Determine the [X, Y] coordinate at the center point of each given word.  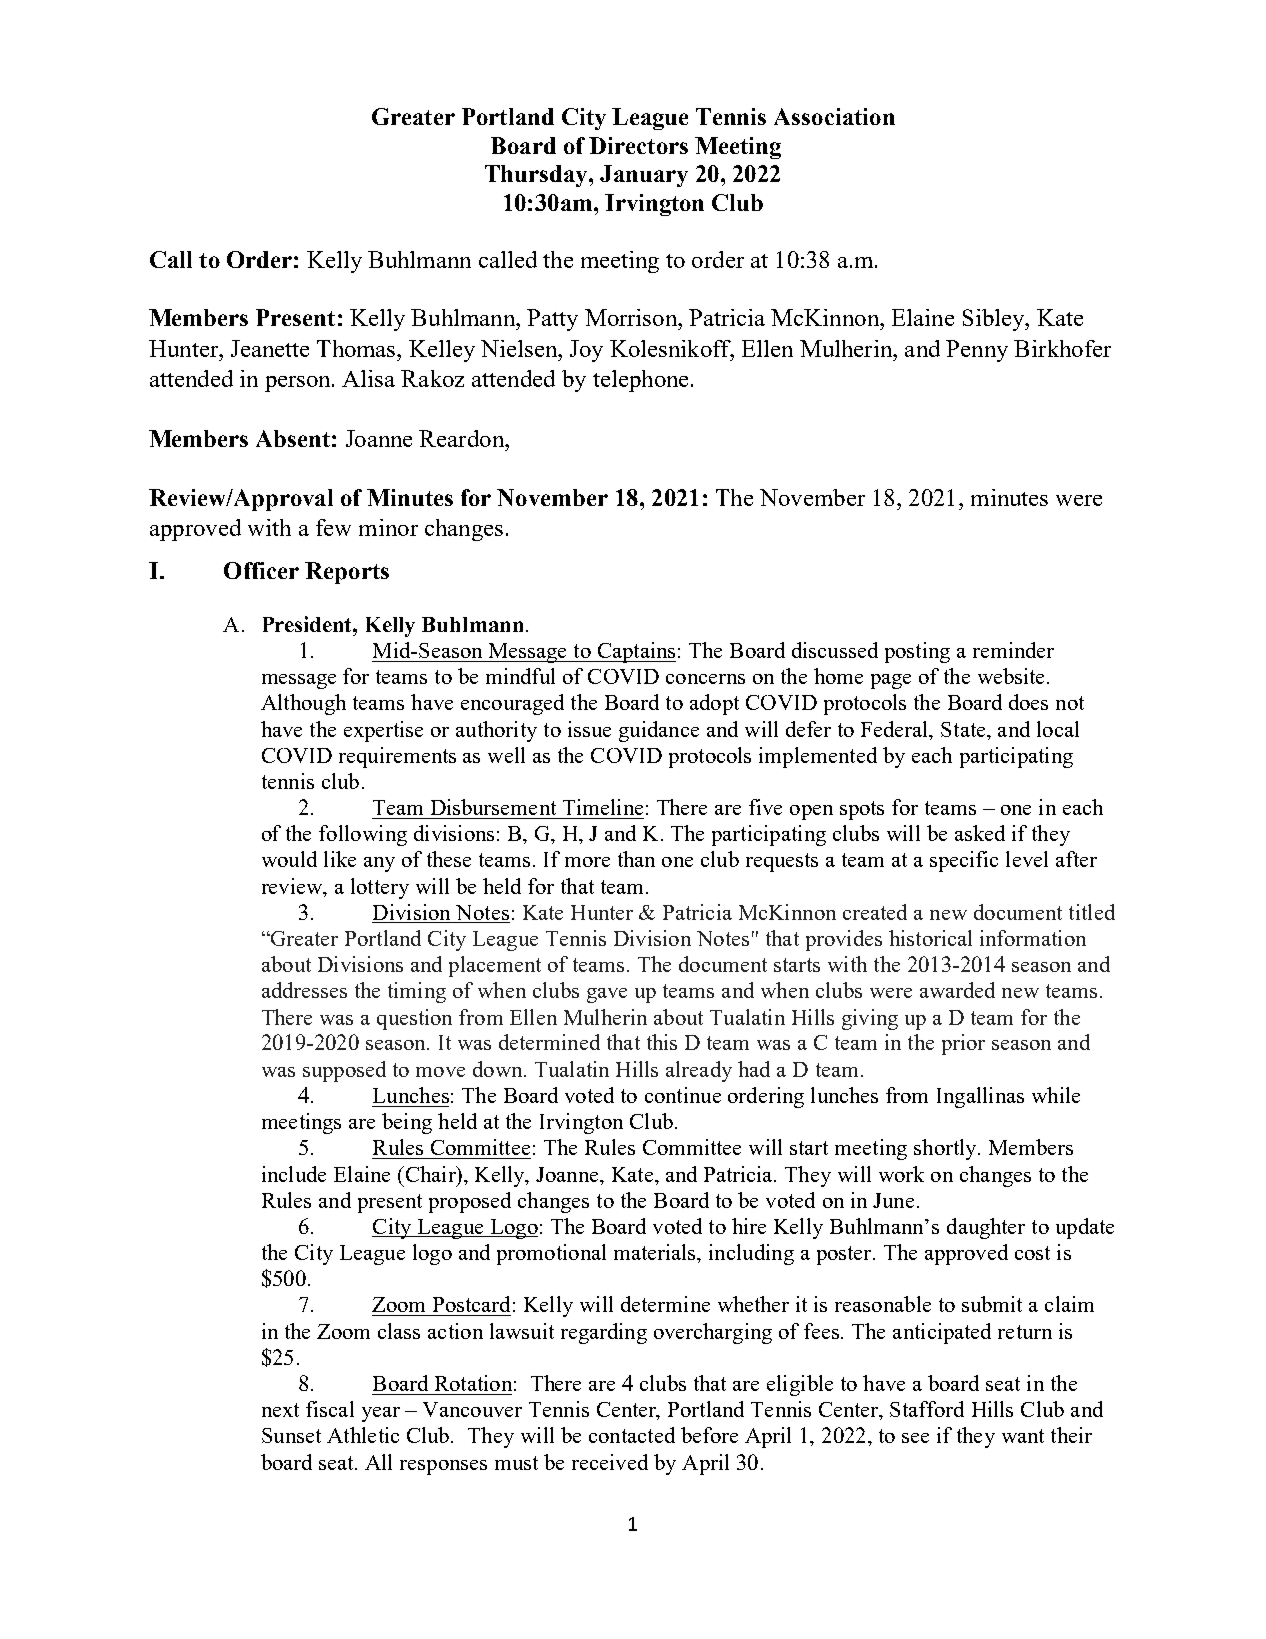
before [709, 1435]
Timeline [603, 807]
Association [834, 116]
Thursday [537, 176]
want [1023, 1436]
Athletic [363, 1435]
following [363, 835]
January [644, 176]
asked [980, 833]
